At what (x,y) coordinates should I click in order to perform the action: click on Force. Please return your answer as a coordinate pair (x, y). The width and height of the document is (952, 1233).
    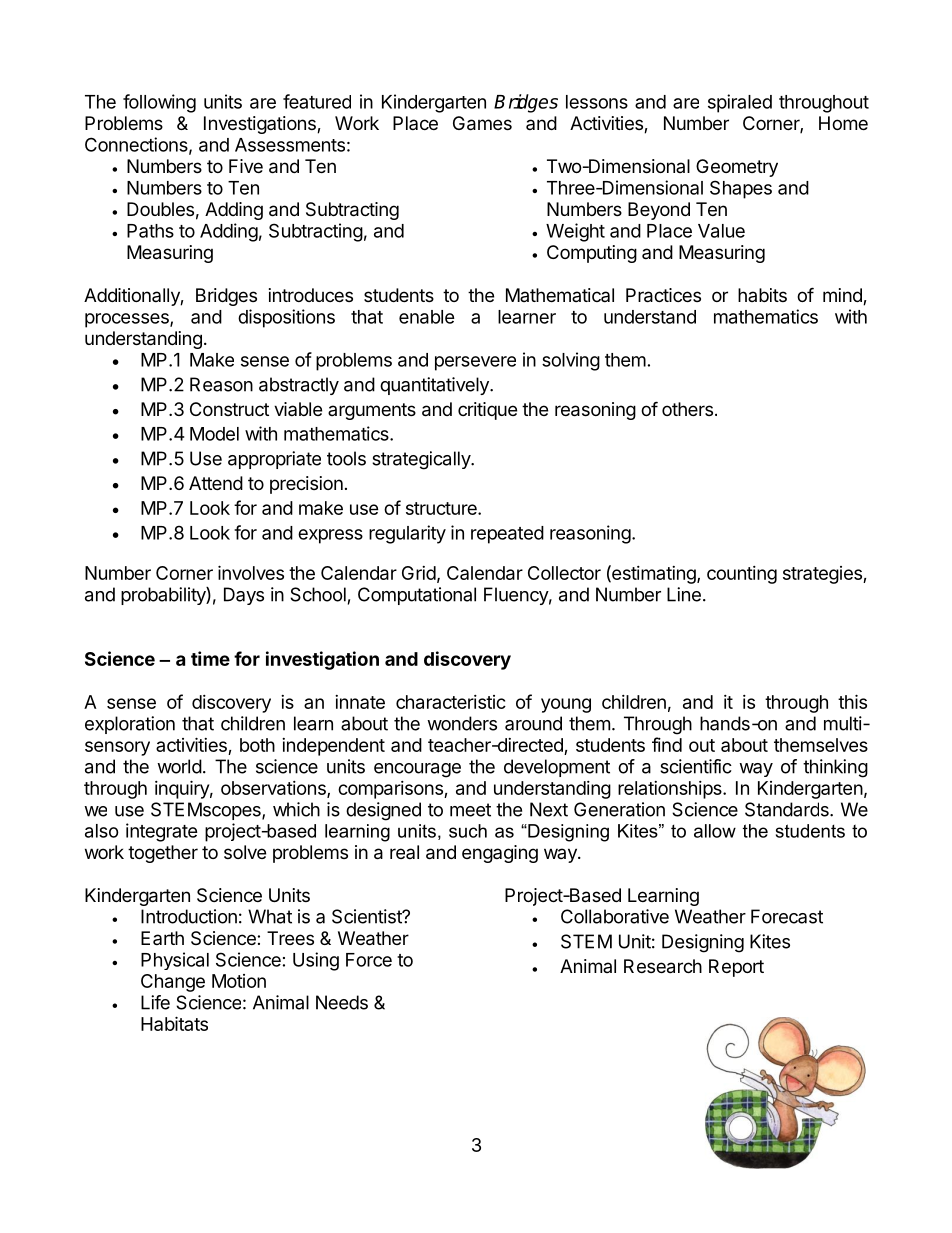
    Looking at the image, I should click on (369, 960).
